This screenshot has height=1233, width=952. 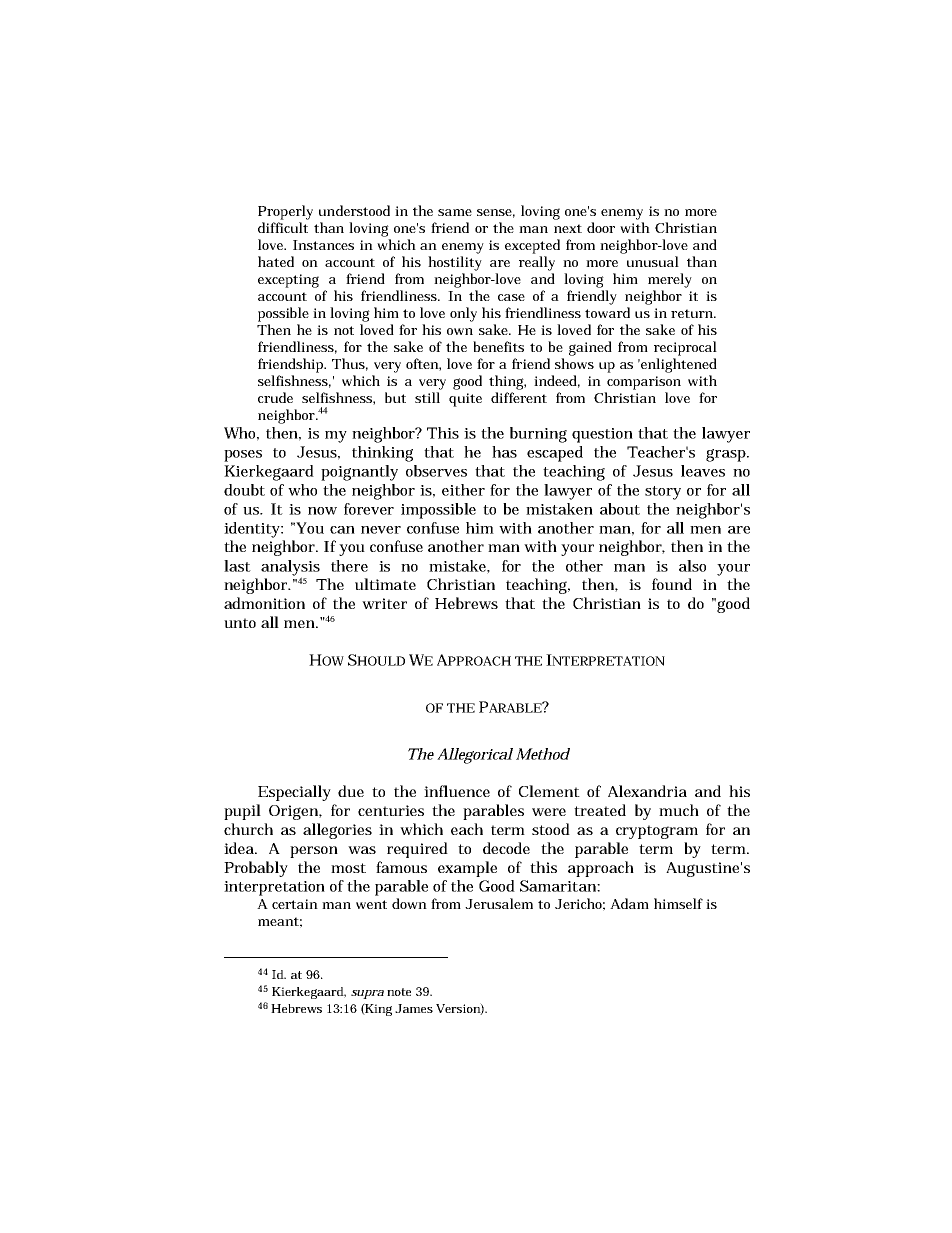 What do you see at coordinates (678, 903) in the screenshot?
I see `himself` at bounding box center [678, 903].
